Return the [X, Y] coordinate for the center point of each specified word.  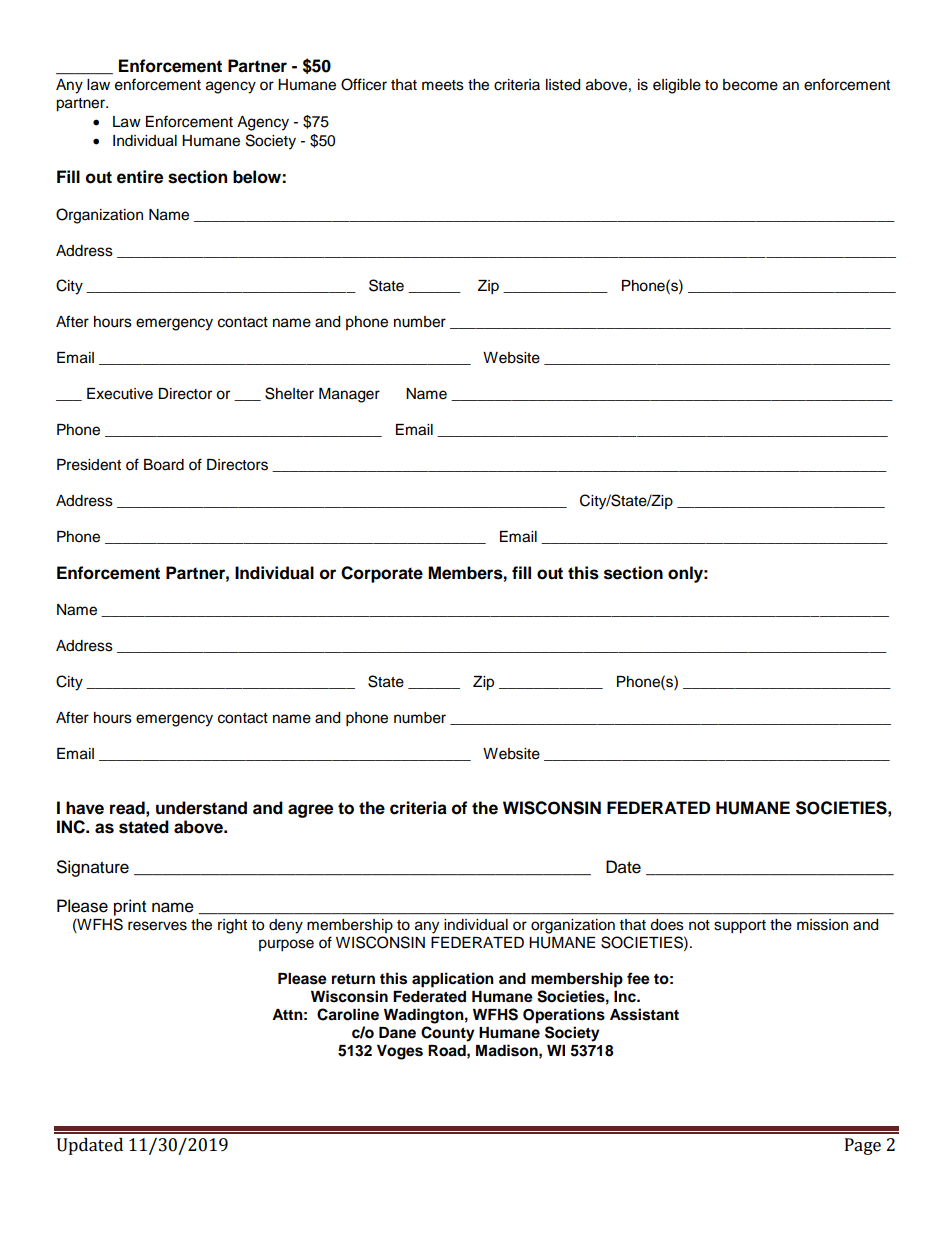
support [740, 927]
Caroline [348, 1014]
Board [164, 465]
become [750, 85]
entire [140, 177]
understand [201, 808]
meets [443, 85]
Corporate [382, 574]
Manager [349, 395]
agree [310, 811]
